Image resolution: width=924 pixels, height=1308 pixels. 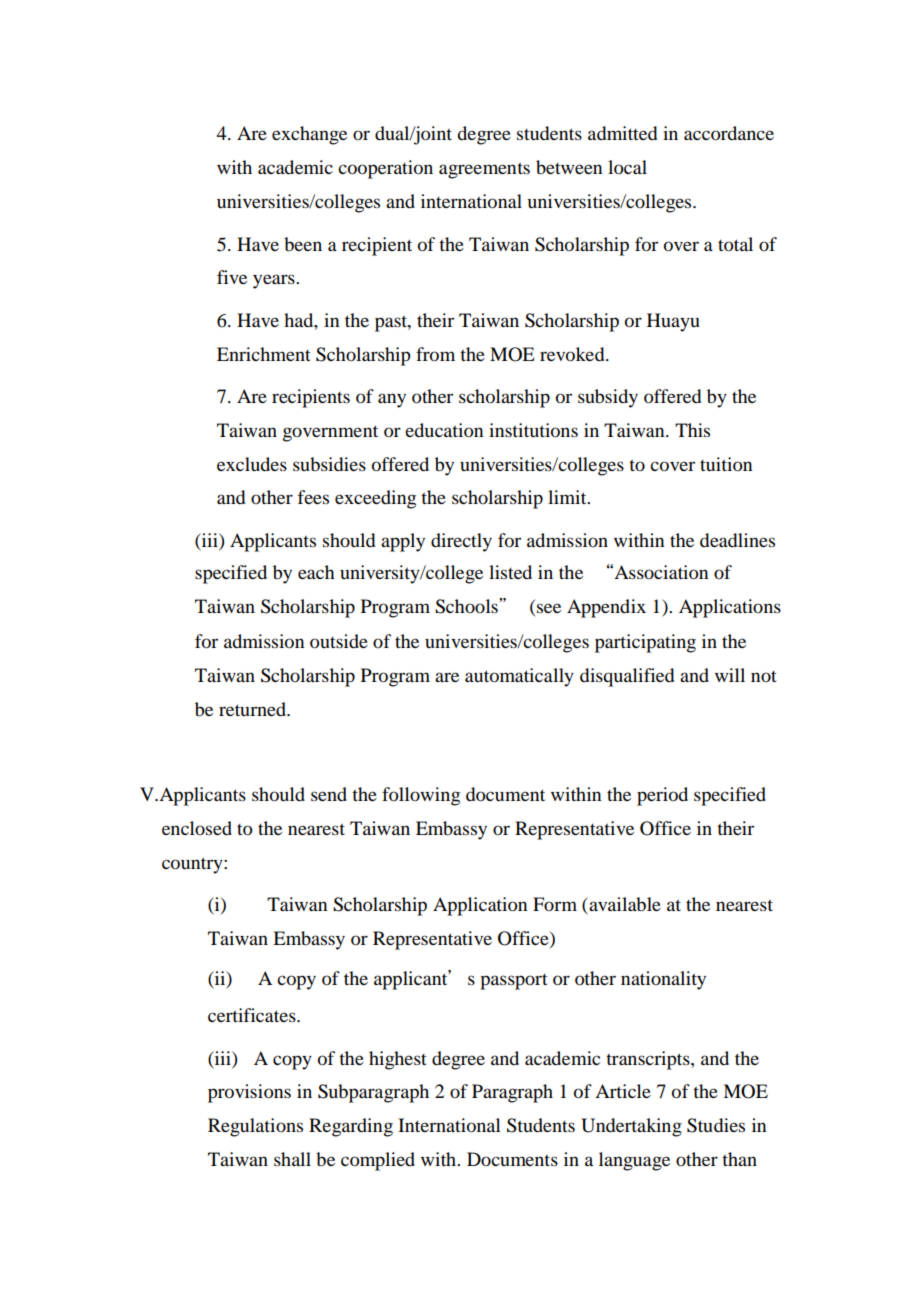 I want to click on exchange, so click(x=309, y=135).
